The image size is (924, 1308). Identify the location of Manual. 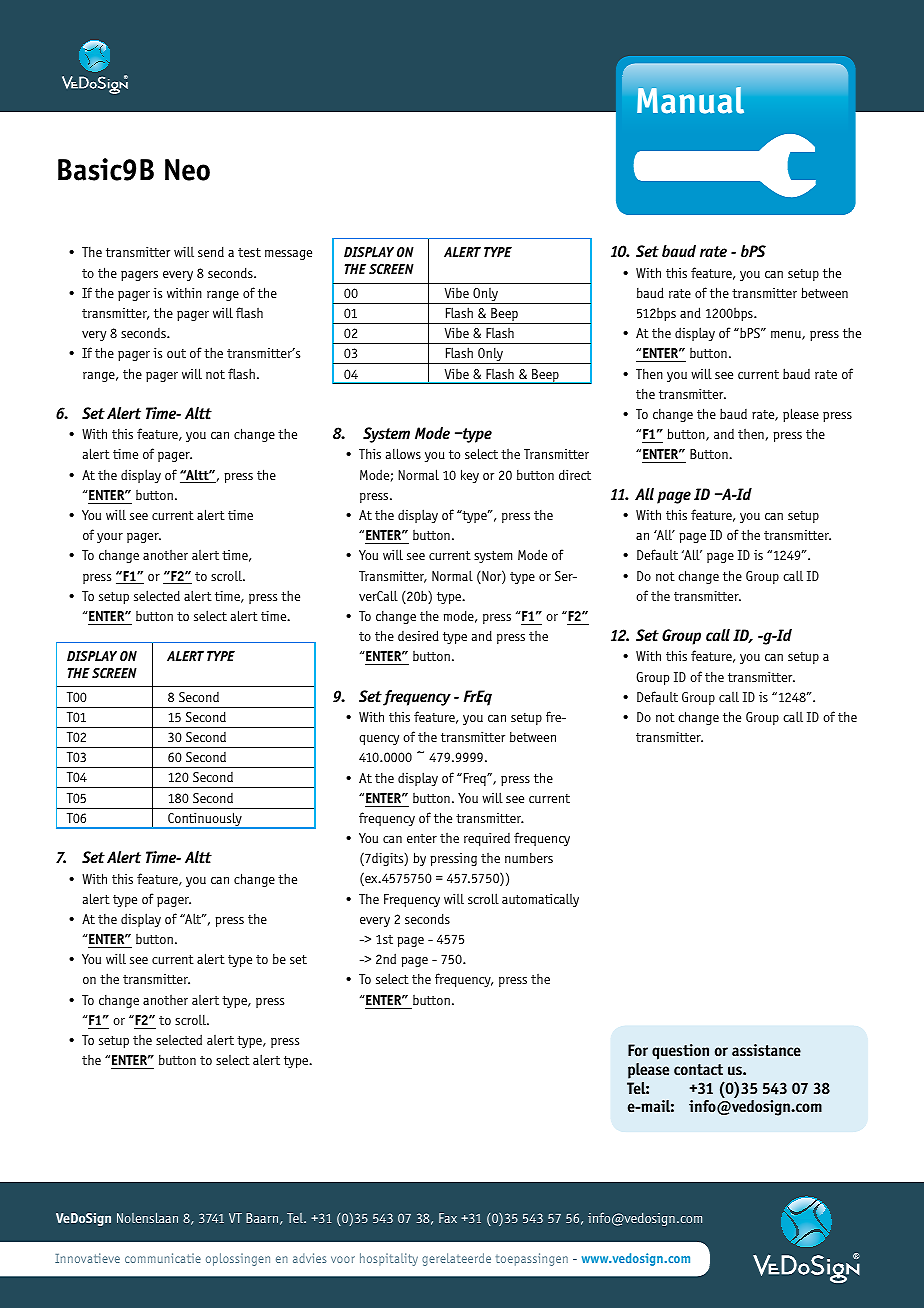
(690, 100).
